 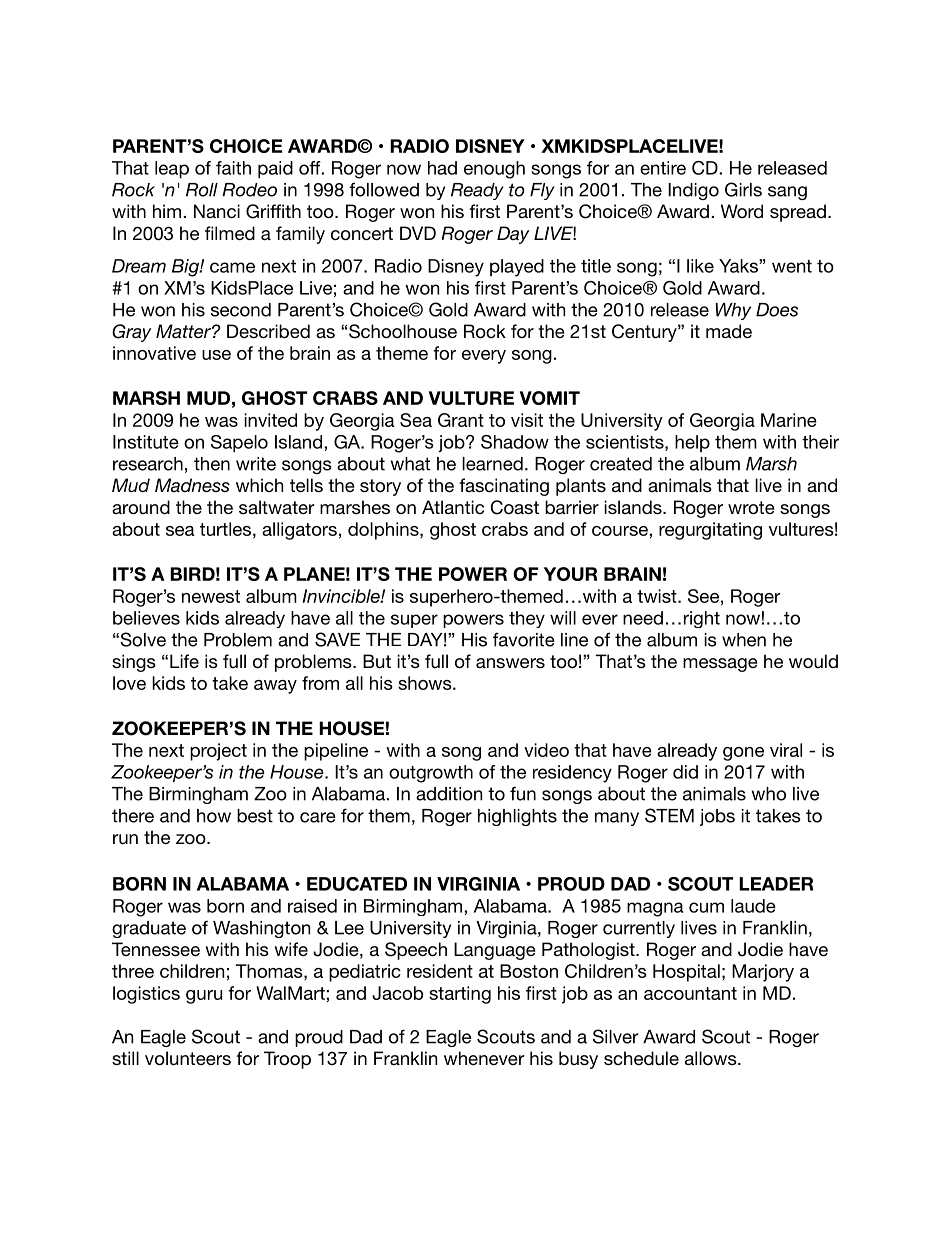 I want to click on Grant, so click(x=461, y=420).
